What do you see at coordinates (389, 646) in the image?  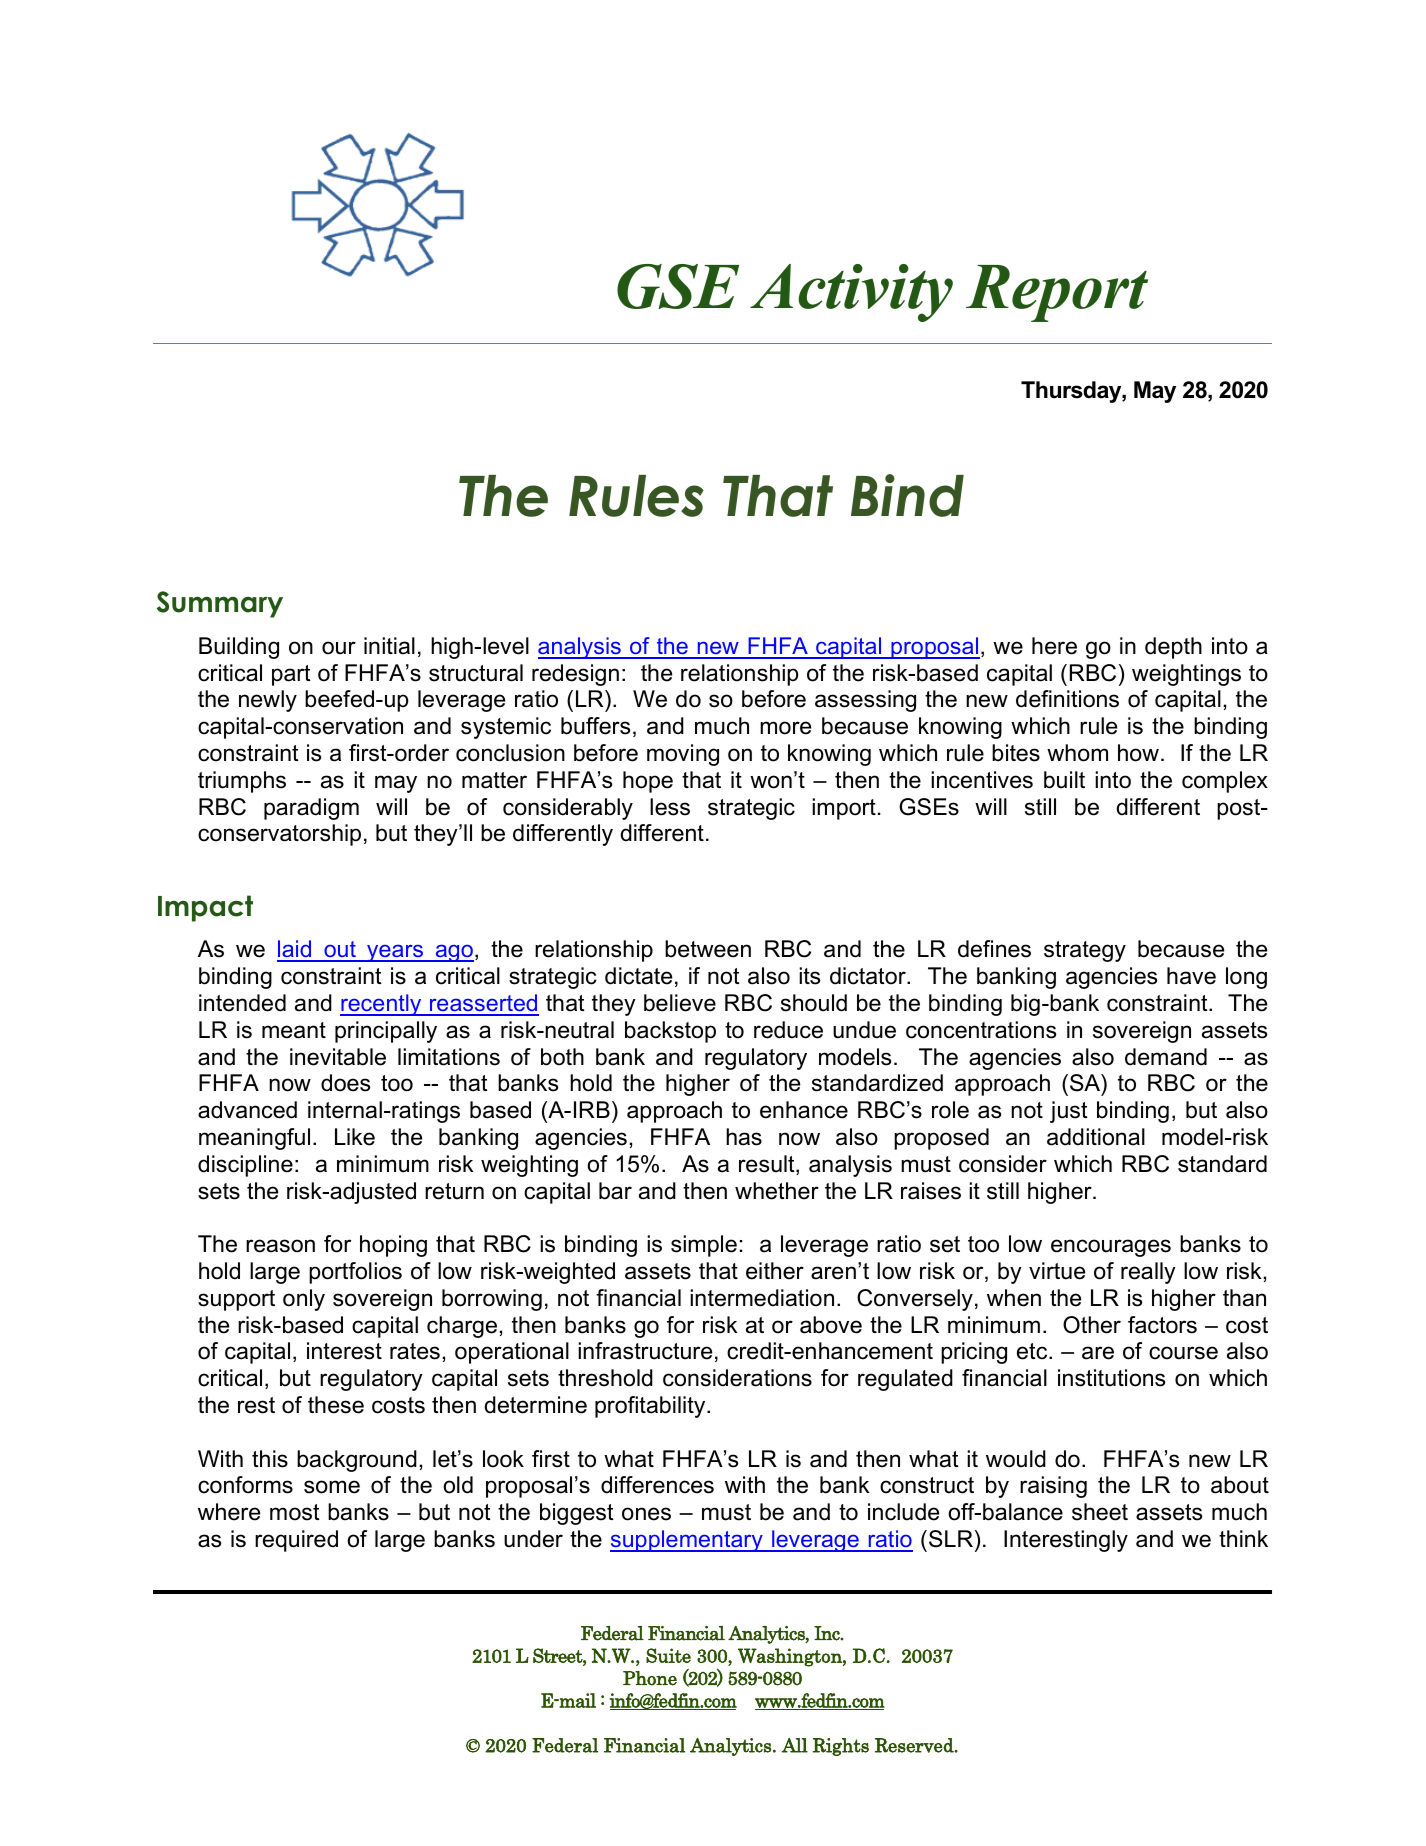 I see `initial` at bounding box center [389, 646].
